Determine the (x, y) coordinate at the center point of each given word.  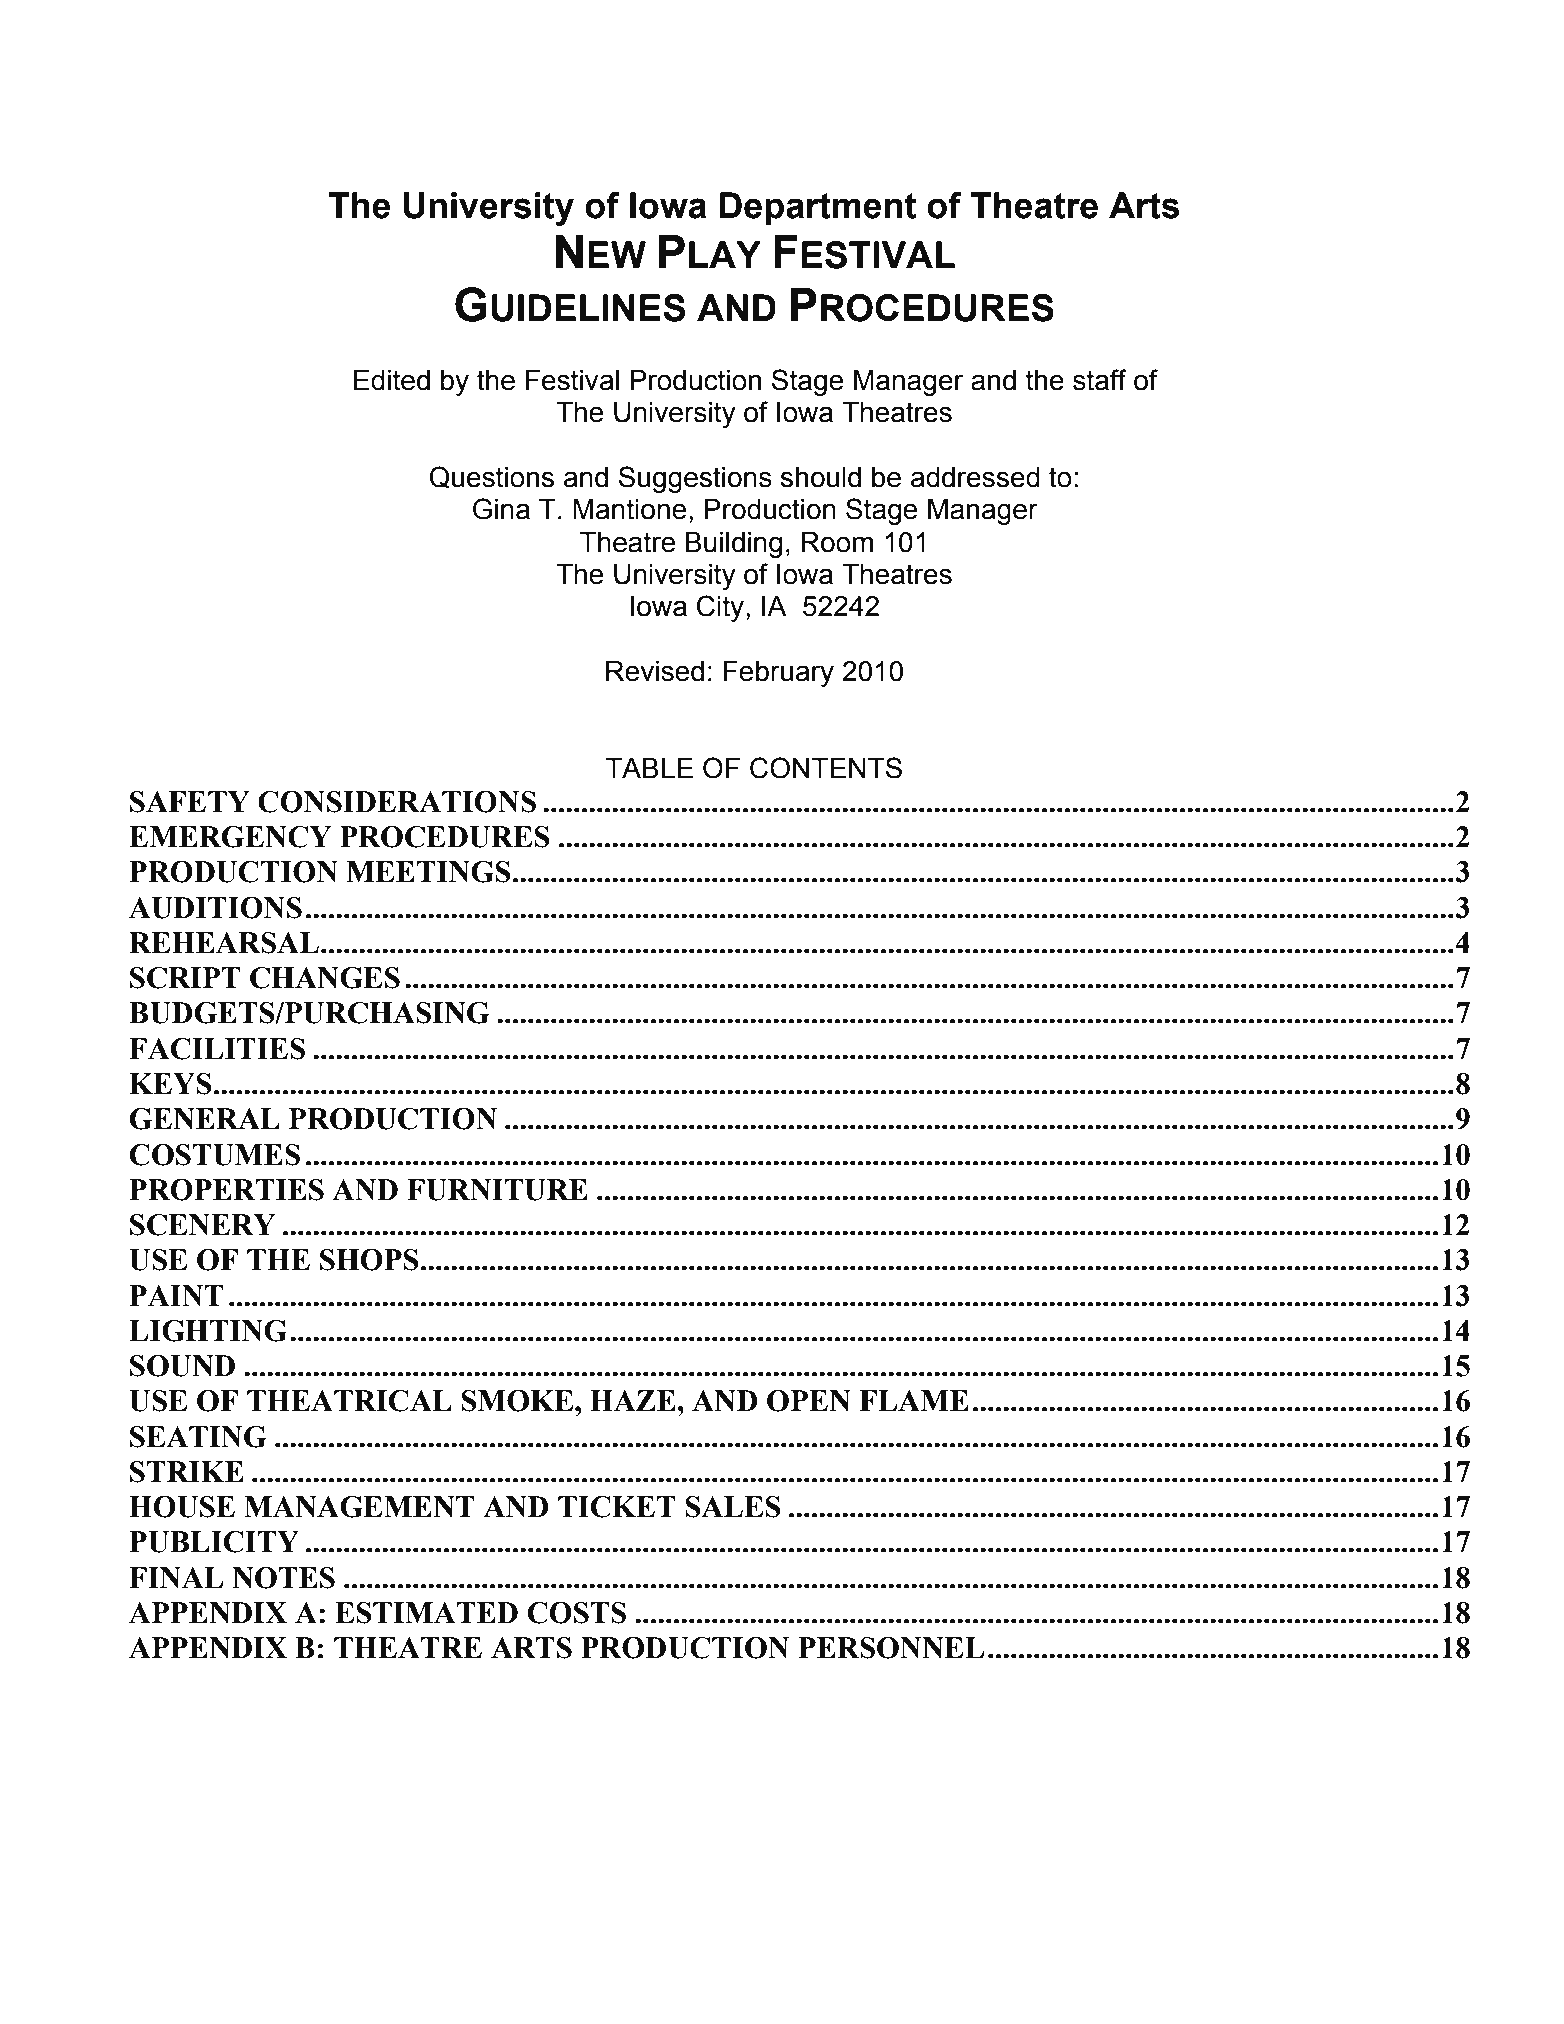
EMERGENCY (230, 837)
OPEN (809, 1401)
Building (734, 545)
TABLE (649, 768)
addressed (975, 477)
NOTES (283, 1578)
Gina (501, 509)
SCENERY (202, 1225)
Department (818, 209)
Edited (392, 380)
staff (1100, 380)
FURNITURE (497, 1190)
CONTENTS (826, 768)
